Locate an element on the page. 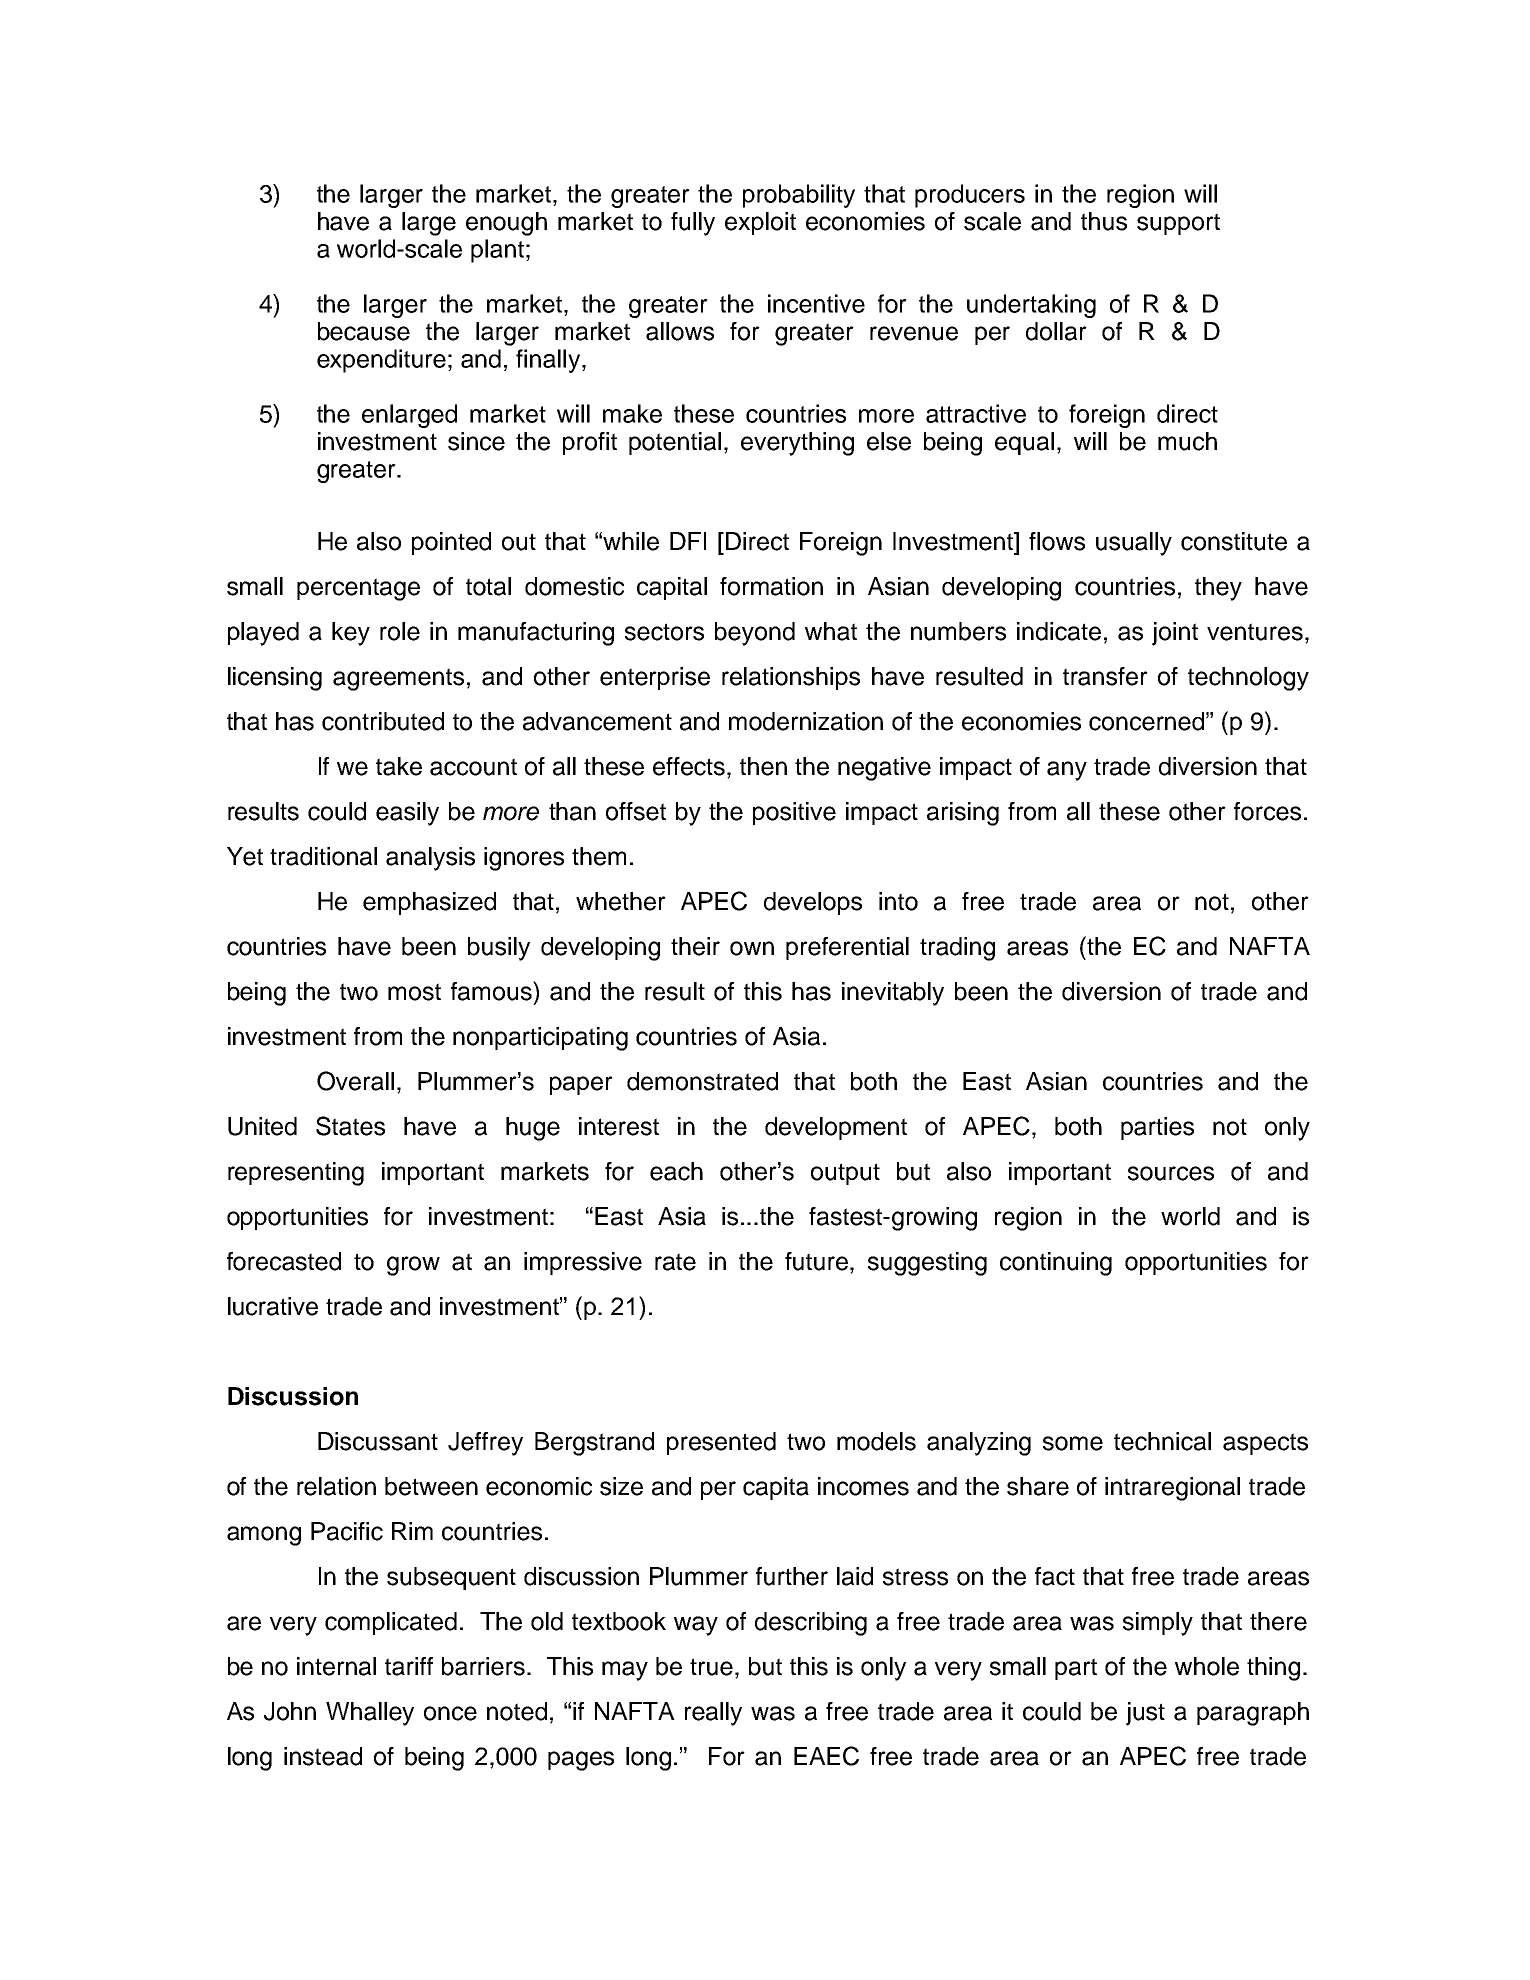 This document has height=1980, width=1530. beyond is located at coordinates (755, 634).
